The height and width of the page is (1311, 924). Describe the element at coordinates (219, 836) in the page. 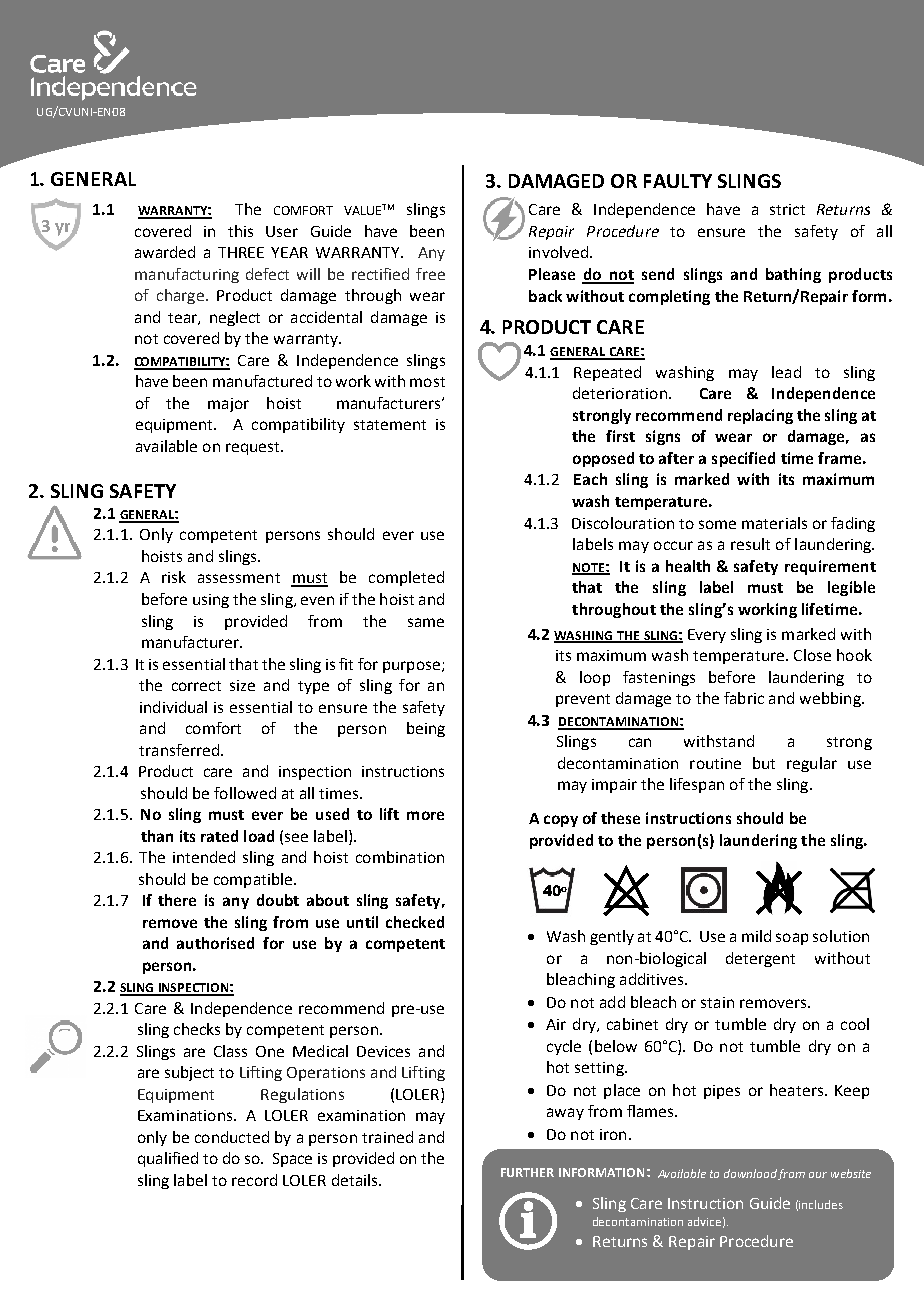

I see `rated` at that location.
